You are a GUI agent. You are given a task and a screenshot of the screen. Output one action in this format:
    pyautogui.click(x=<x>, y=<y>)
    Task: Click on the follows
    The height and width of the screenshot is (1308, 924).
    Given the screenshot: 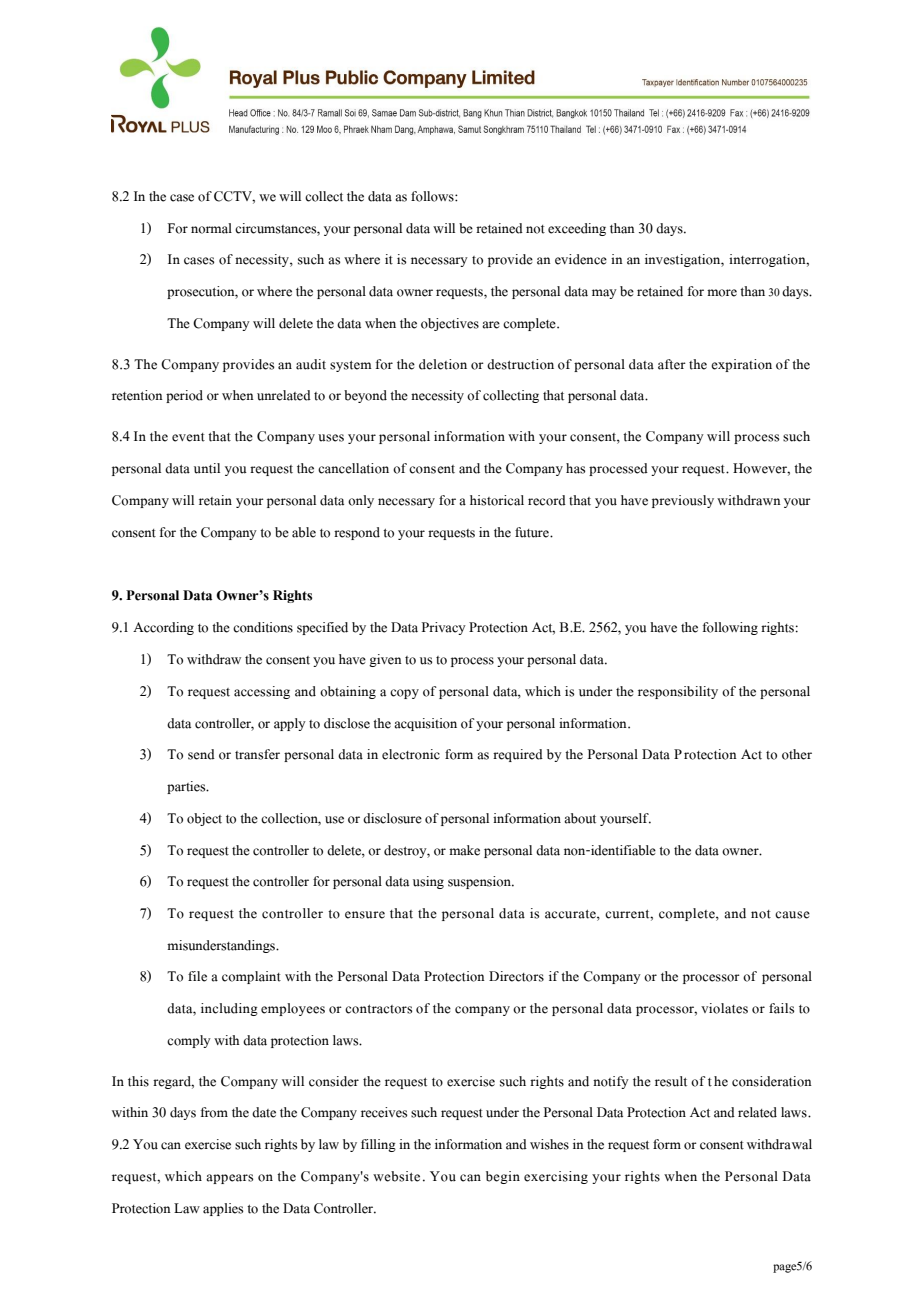 What is the action you would take?
    pyautogui.click(x=433, y=196)
